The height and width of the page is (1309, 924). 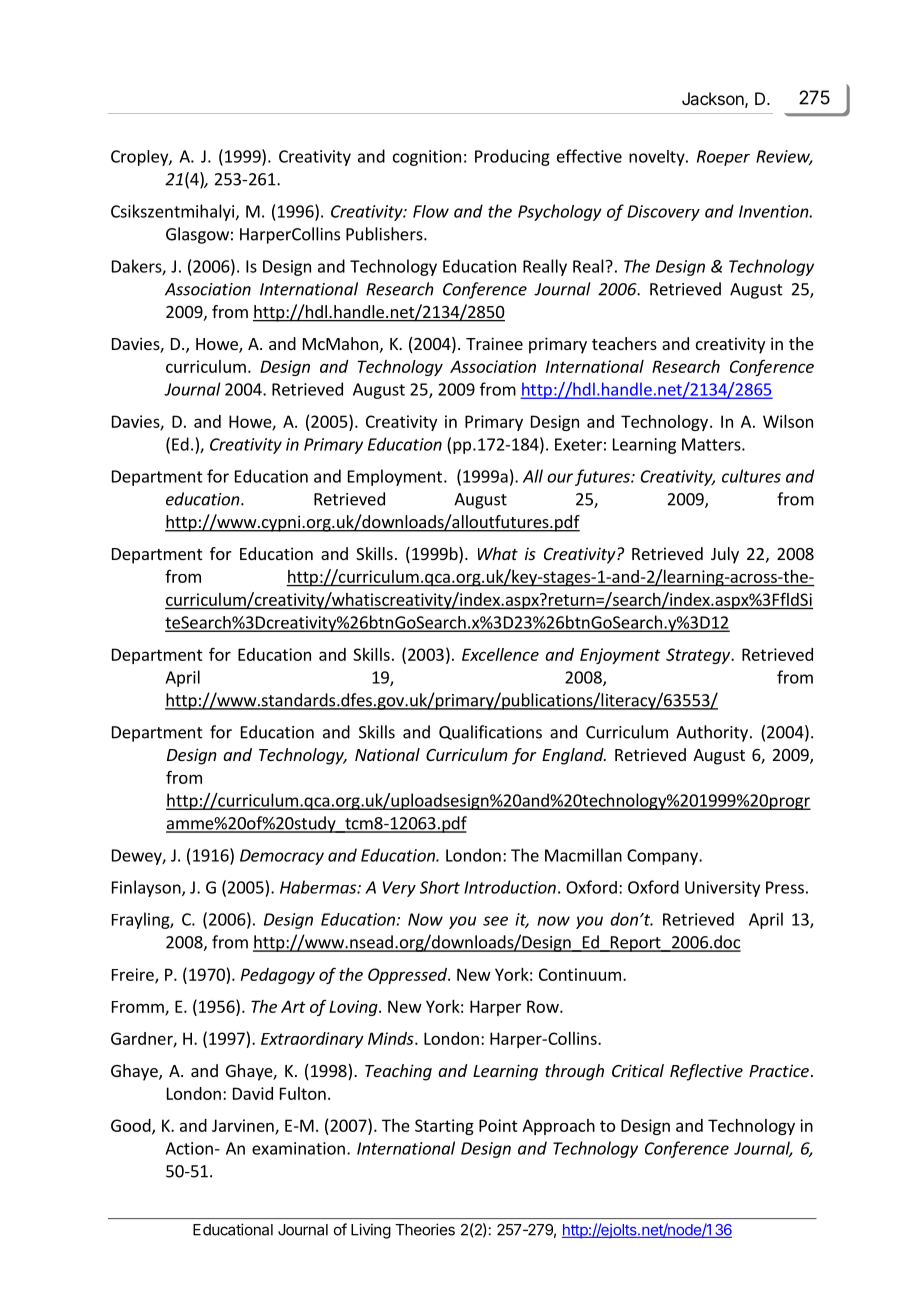 What do you see at coordinates (395, 477) in the page?
I see `Employment` at bounding box center [395, 477].
